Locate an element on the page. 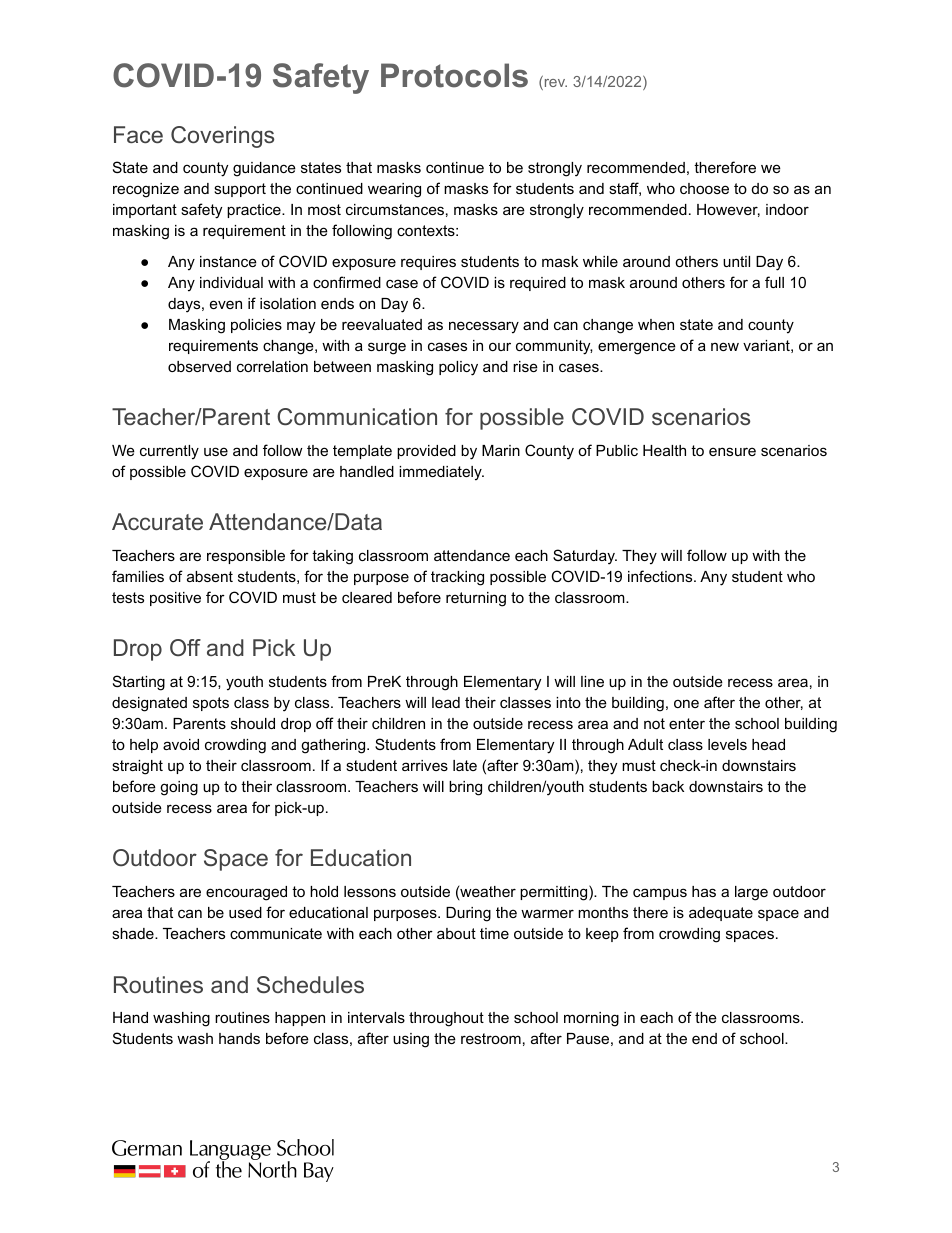 The width and height of the image is (952, 1233). Protocols is located at coordinates (454, 75).
